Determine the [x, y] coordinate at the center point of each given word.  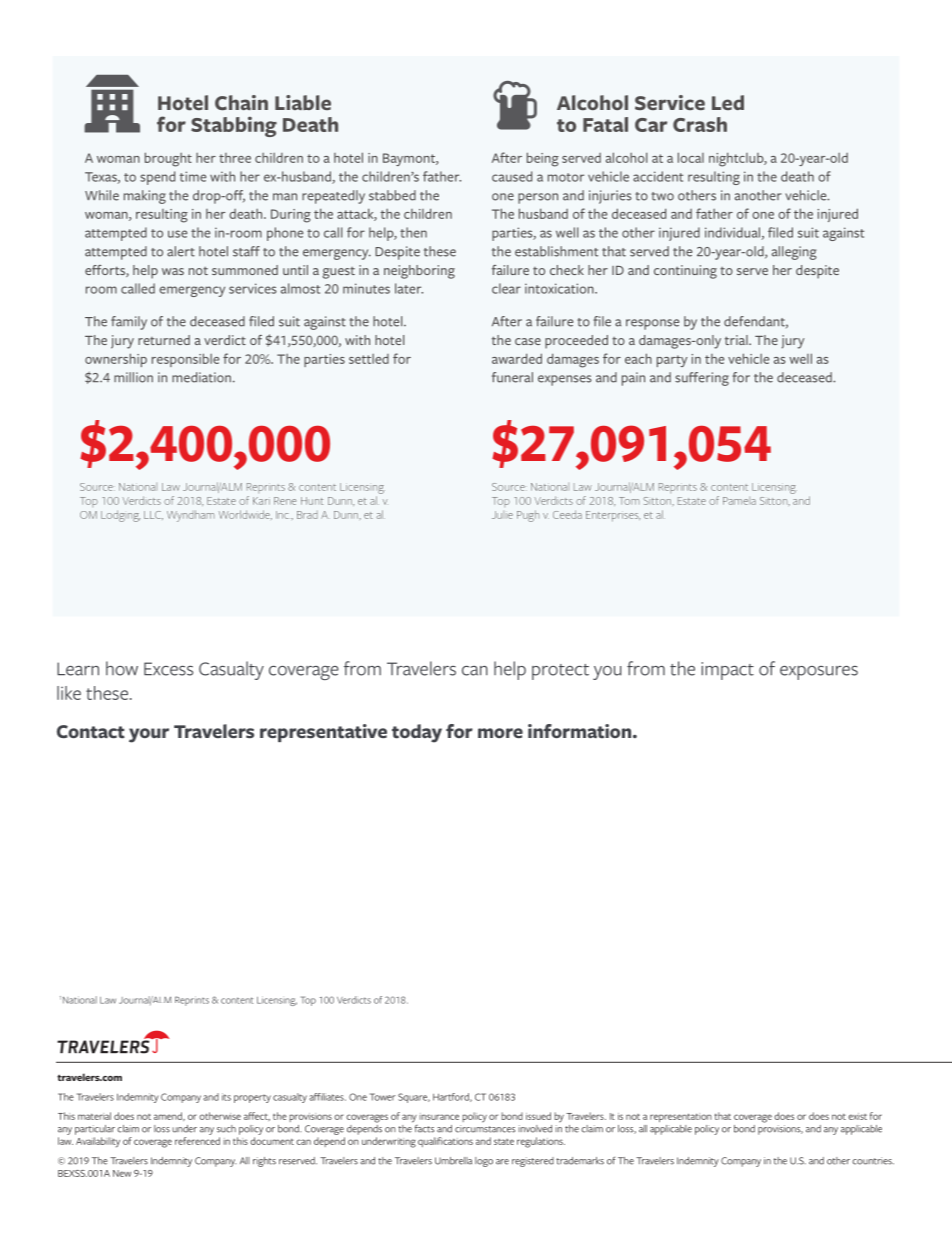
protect [560, 672]
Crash [700, 124]
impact [727, 671]
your [149, 735]
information [581, 731]
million [133, 377]
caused [512, 176]
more [500, 733]
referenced [197, 1141]
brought [168, 159]
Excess [168, 669]
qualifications [445, 1142]
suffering [702, 379]
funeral [512, 377]
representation [681, 1117]
